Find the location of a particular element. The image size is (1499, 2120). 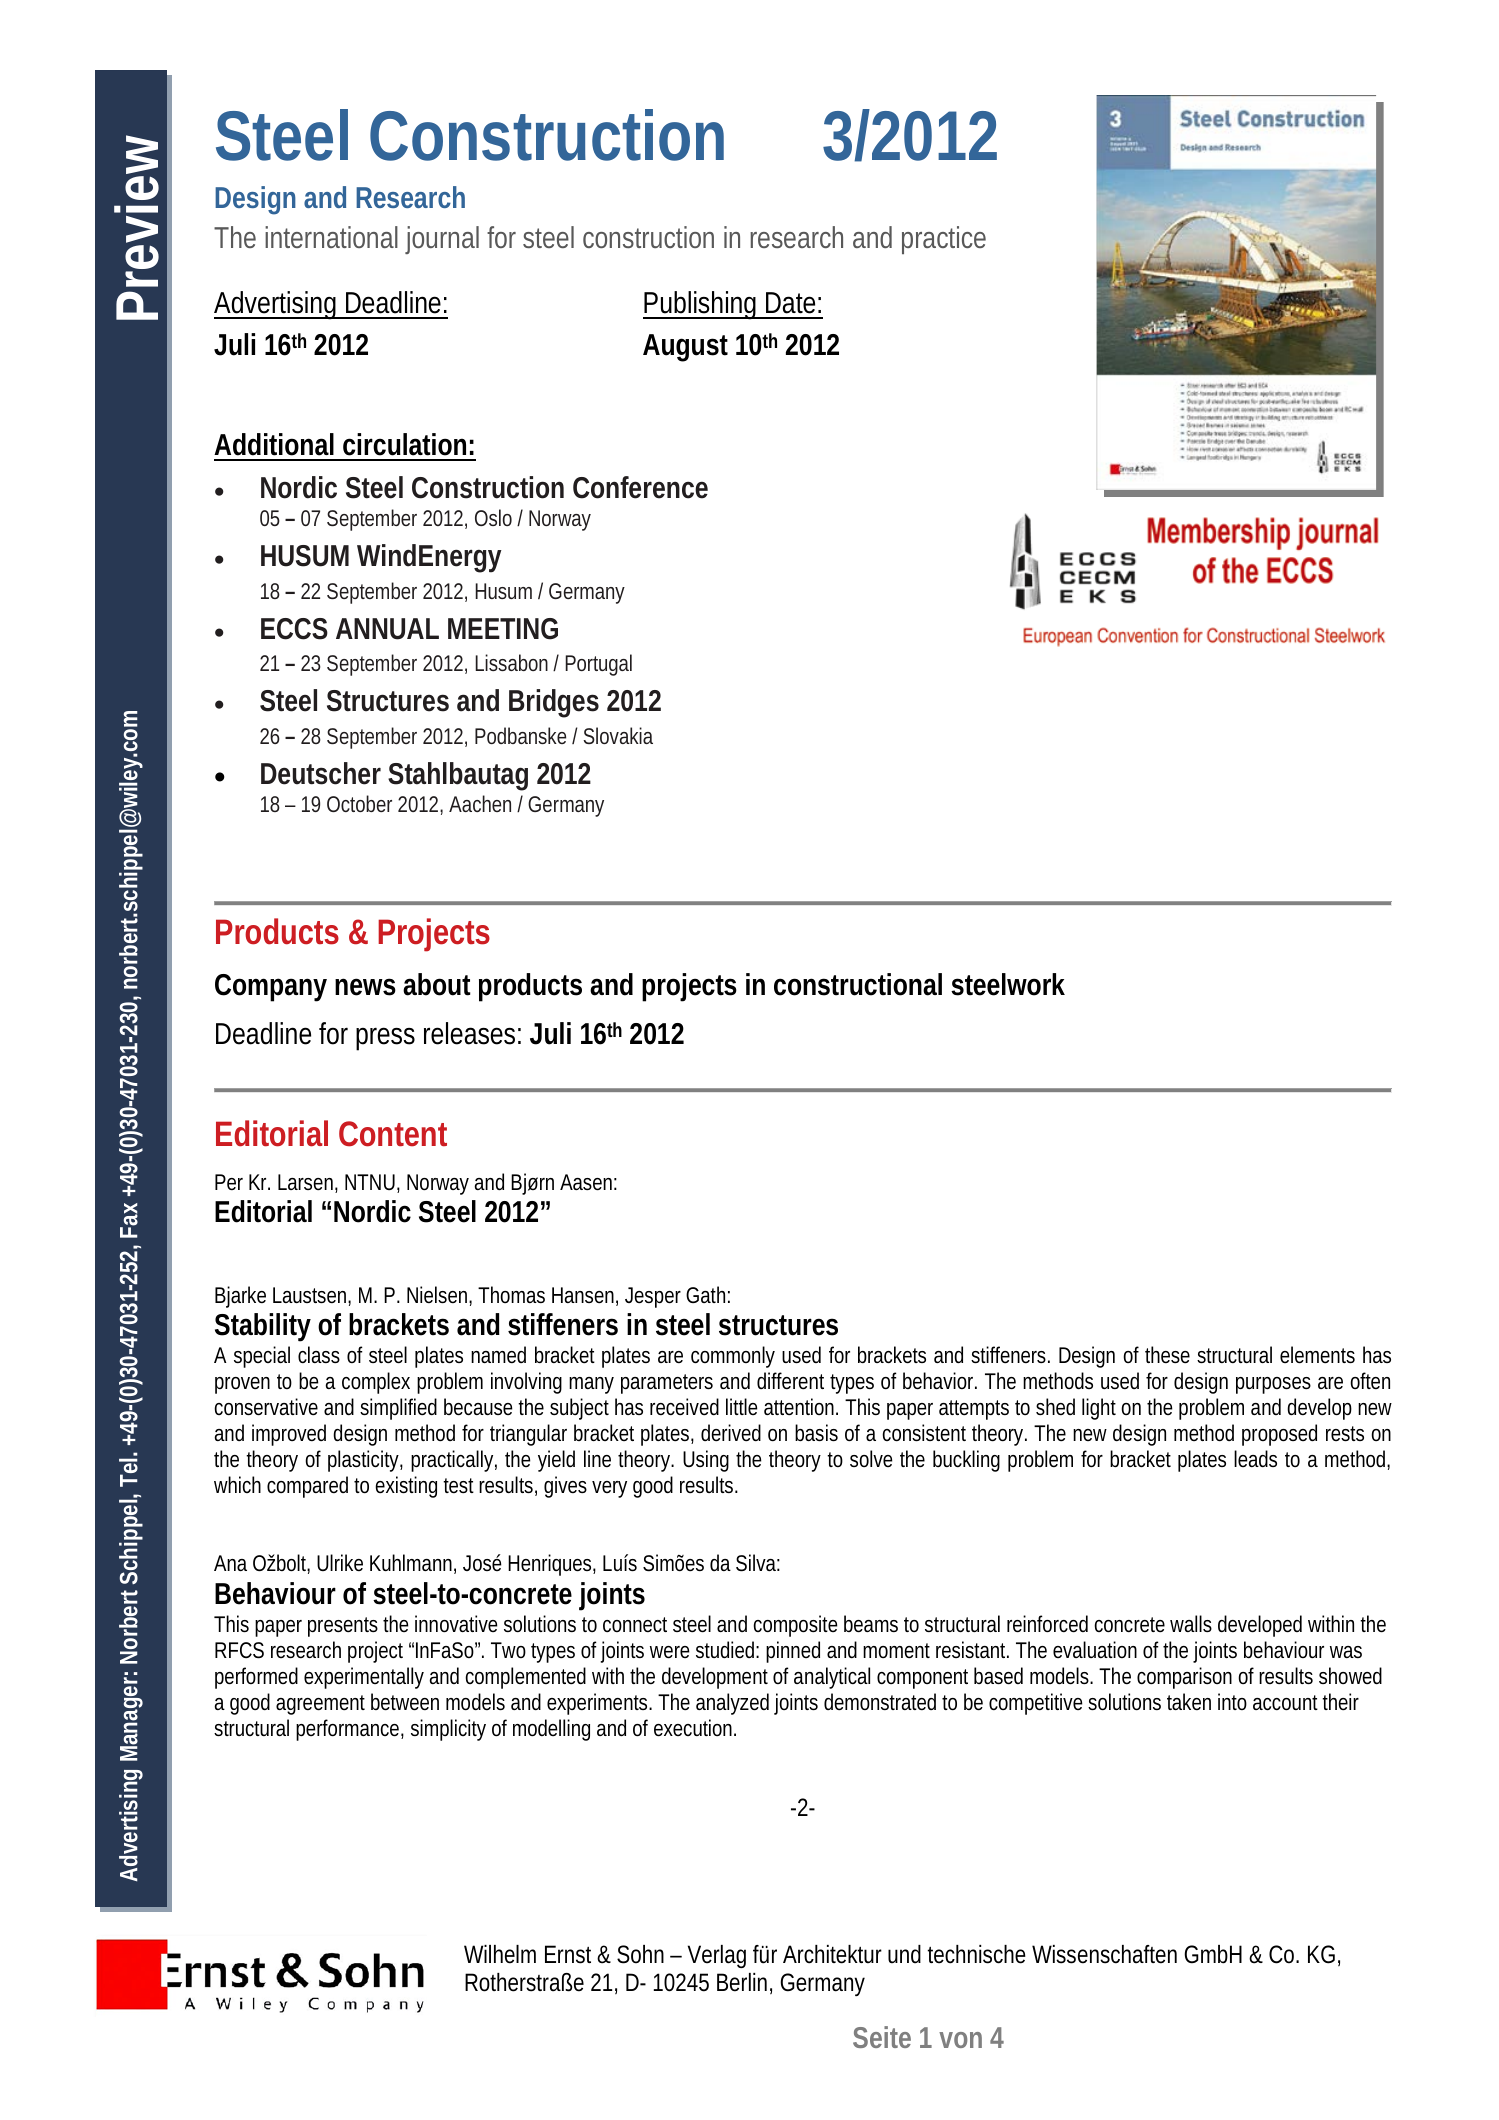

international is located at coordinates (331, 237).
